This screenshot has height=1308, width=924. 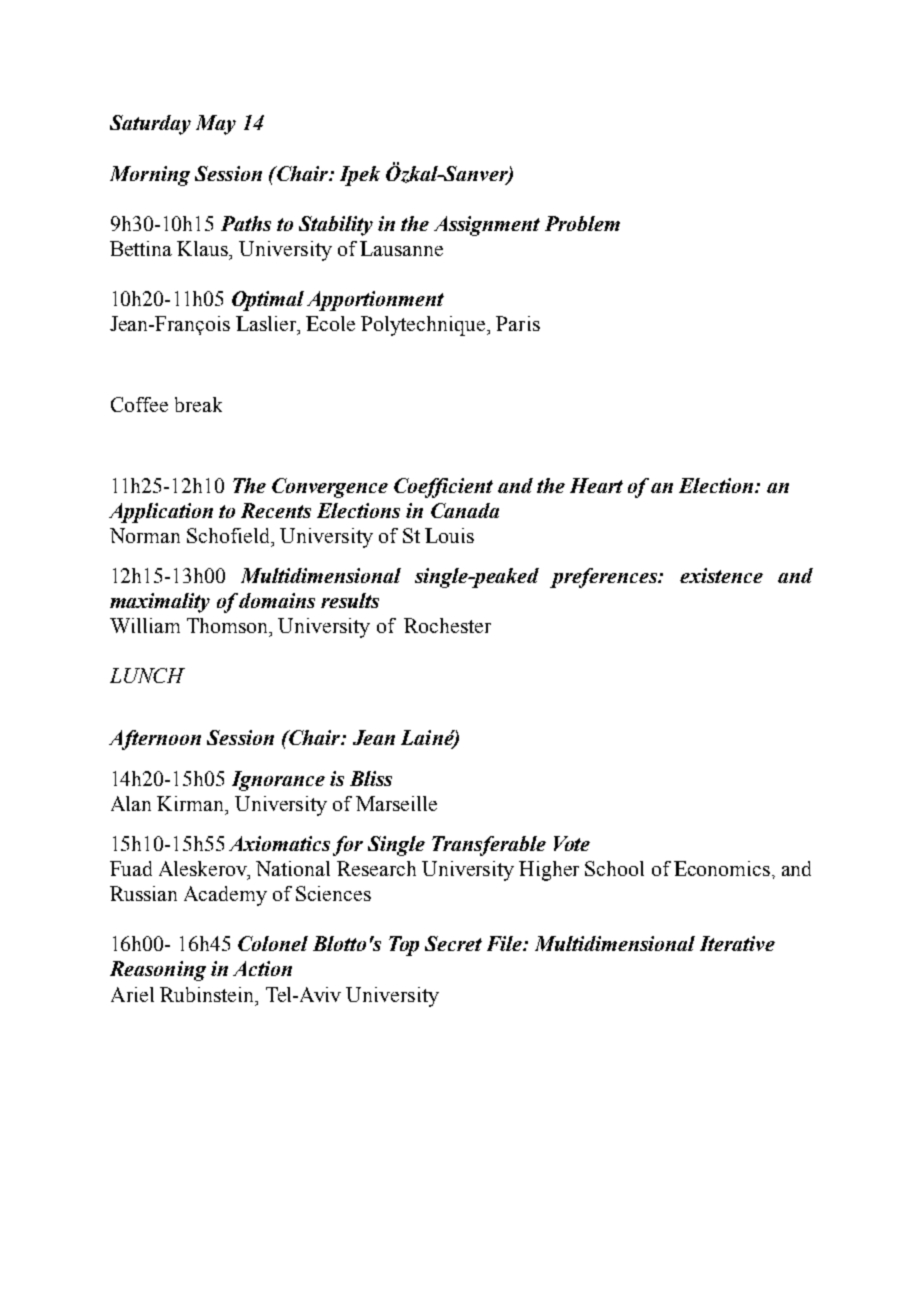 What do you see at coordinates (453, 943) in the screenshot?
I see `Secret` at bounding box center [453, 943].
